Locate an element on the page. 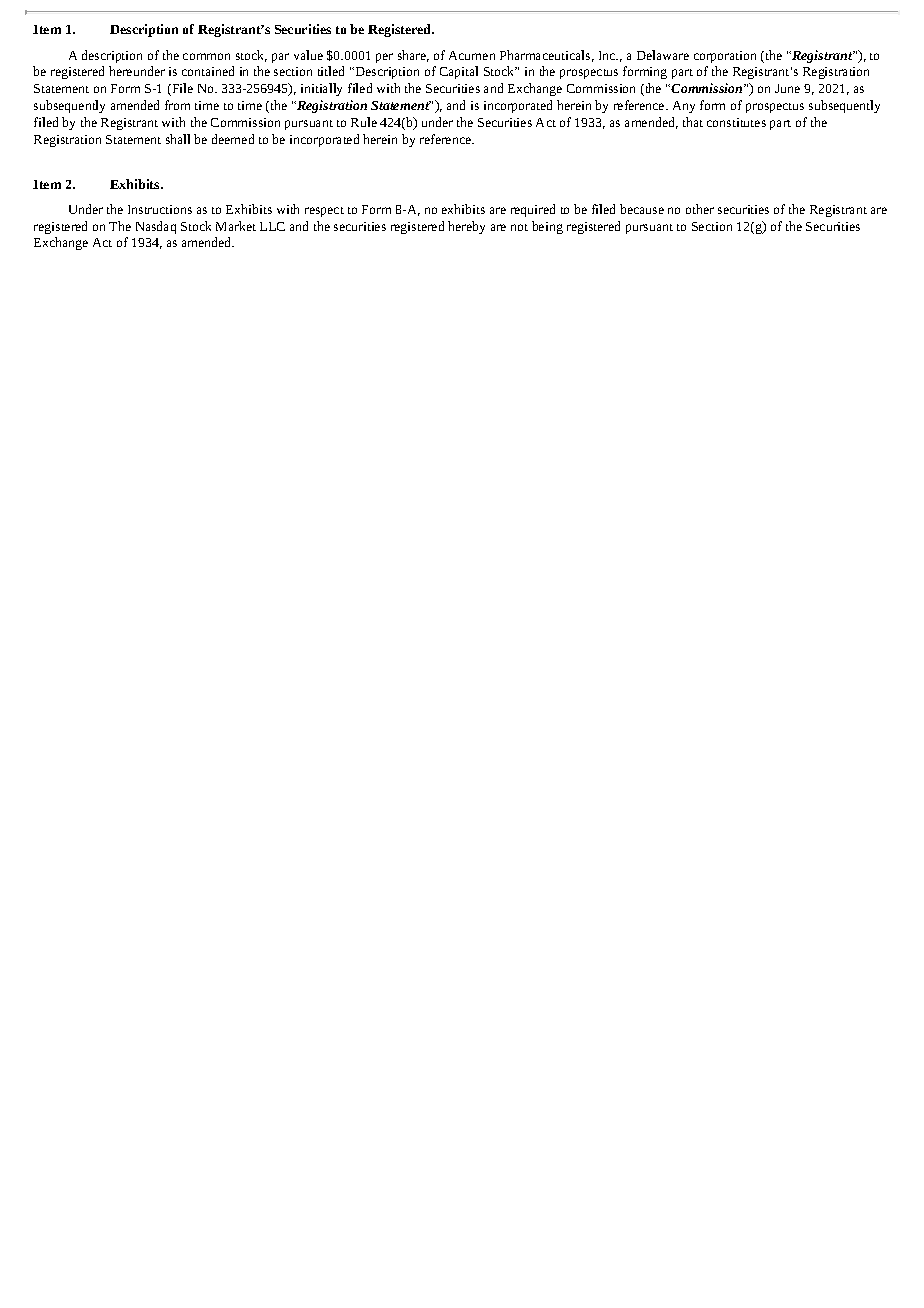 This page has width=924, height=1308. deemed is located at coordinates (233, 139).
